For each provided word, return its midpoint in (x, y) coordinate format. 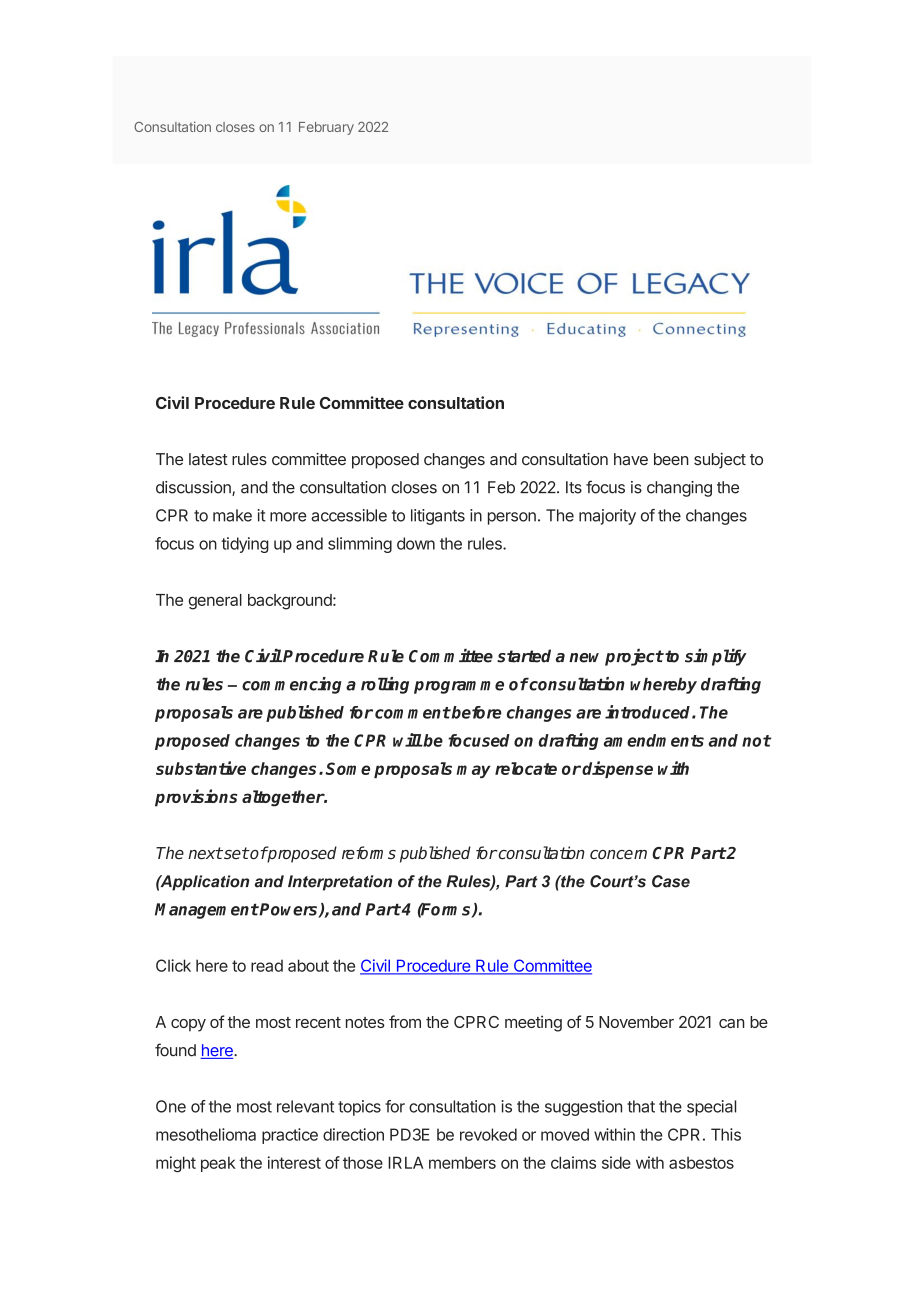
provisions (196, 798)
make (232, 515)
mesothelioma (206, 1134)
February (326, 128)
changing (679, 489)
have (631, 459)
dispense (617, 769)
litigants (438, 517)
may (473, 771)
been (671, 459)
